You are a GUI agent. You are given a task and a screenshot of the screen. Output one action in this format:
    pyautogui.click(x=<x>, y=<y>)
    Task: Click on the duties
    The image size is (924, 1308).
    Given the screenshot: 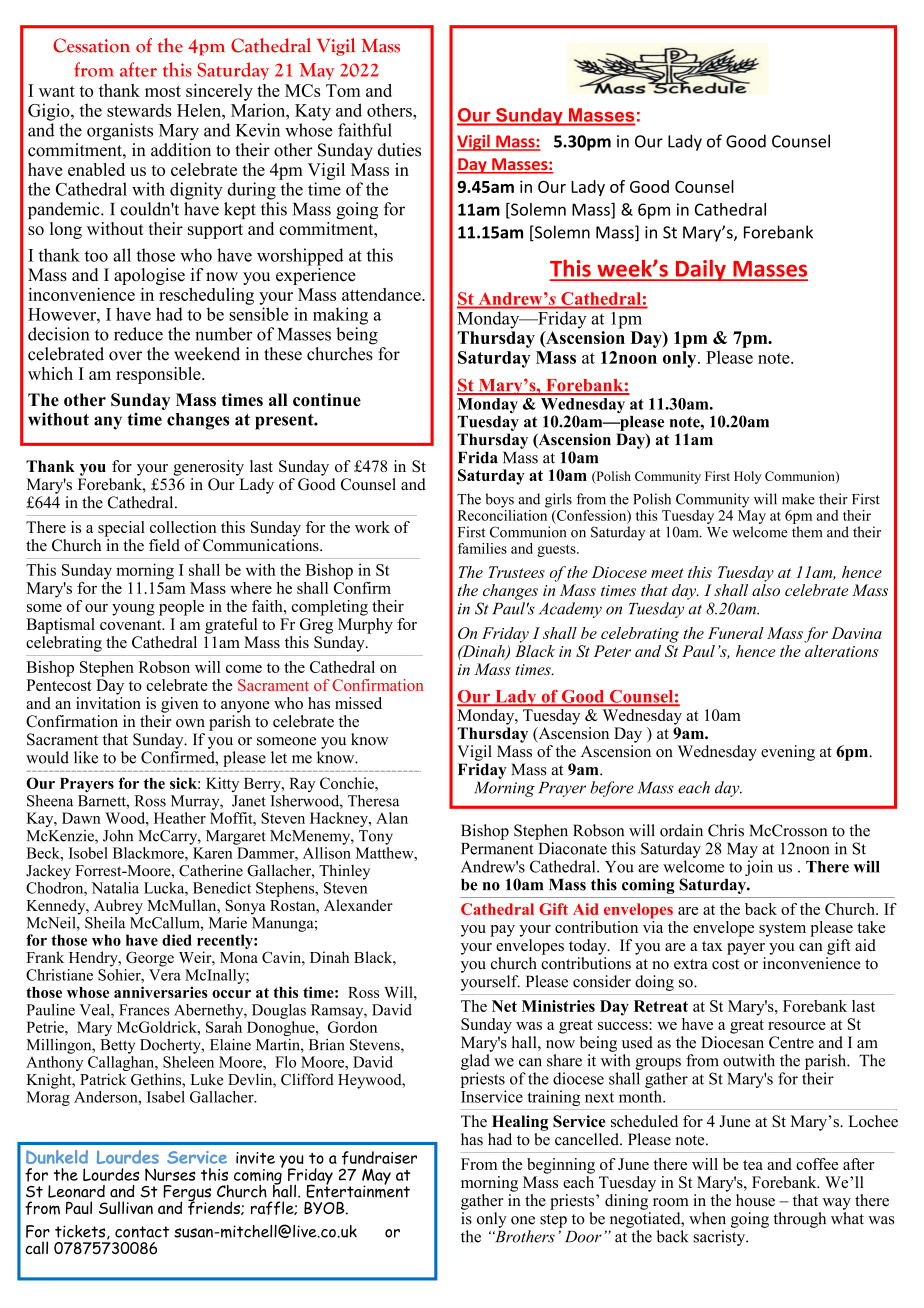 What is the action you would take?
    pyautogui.click(x=399, y=150)
